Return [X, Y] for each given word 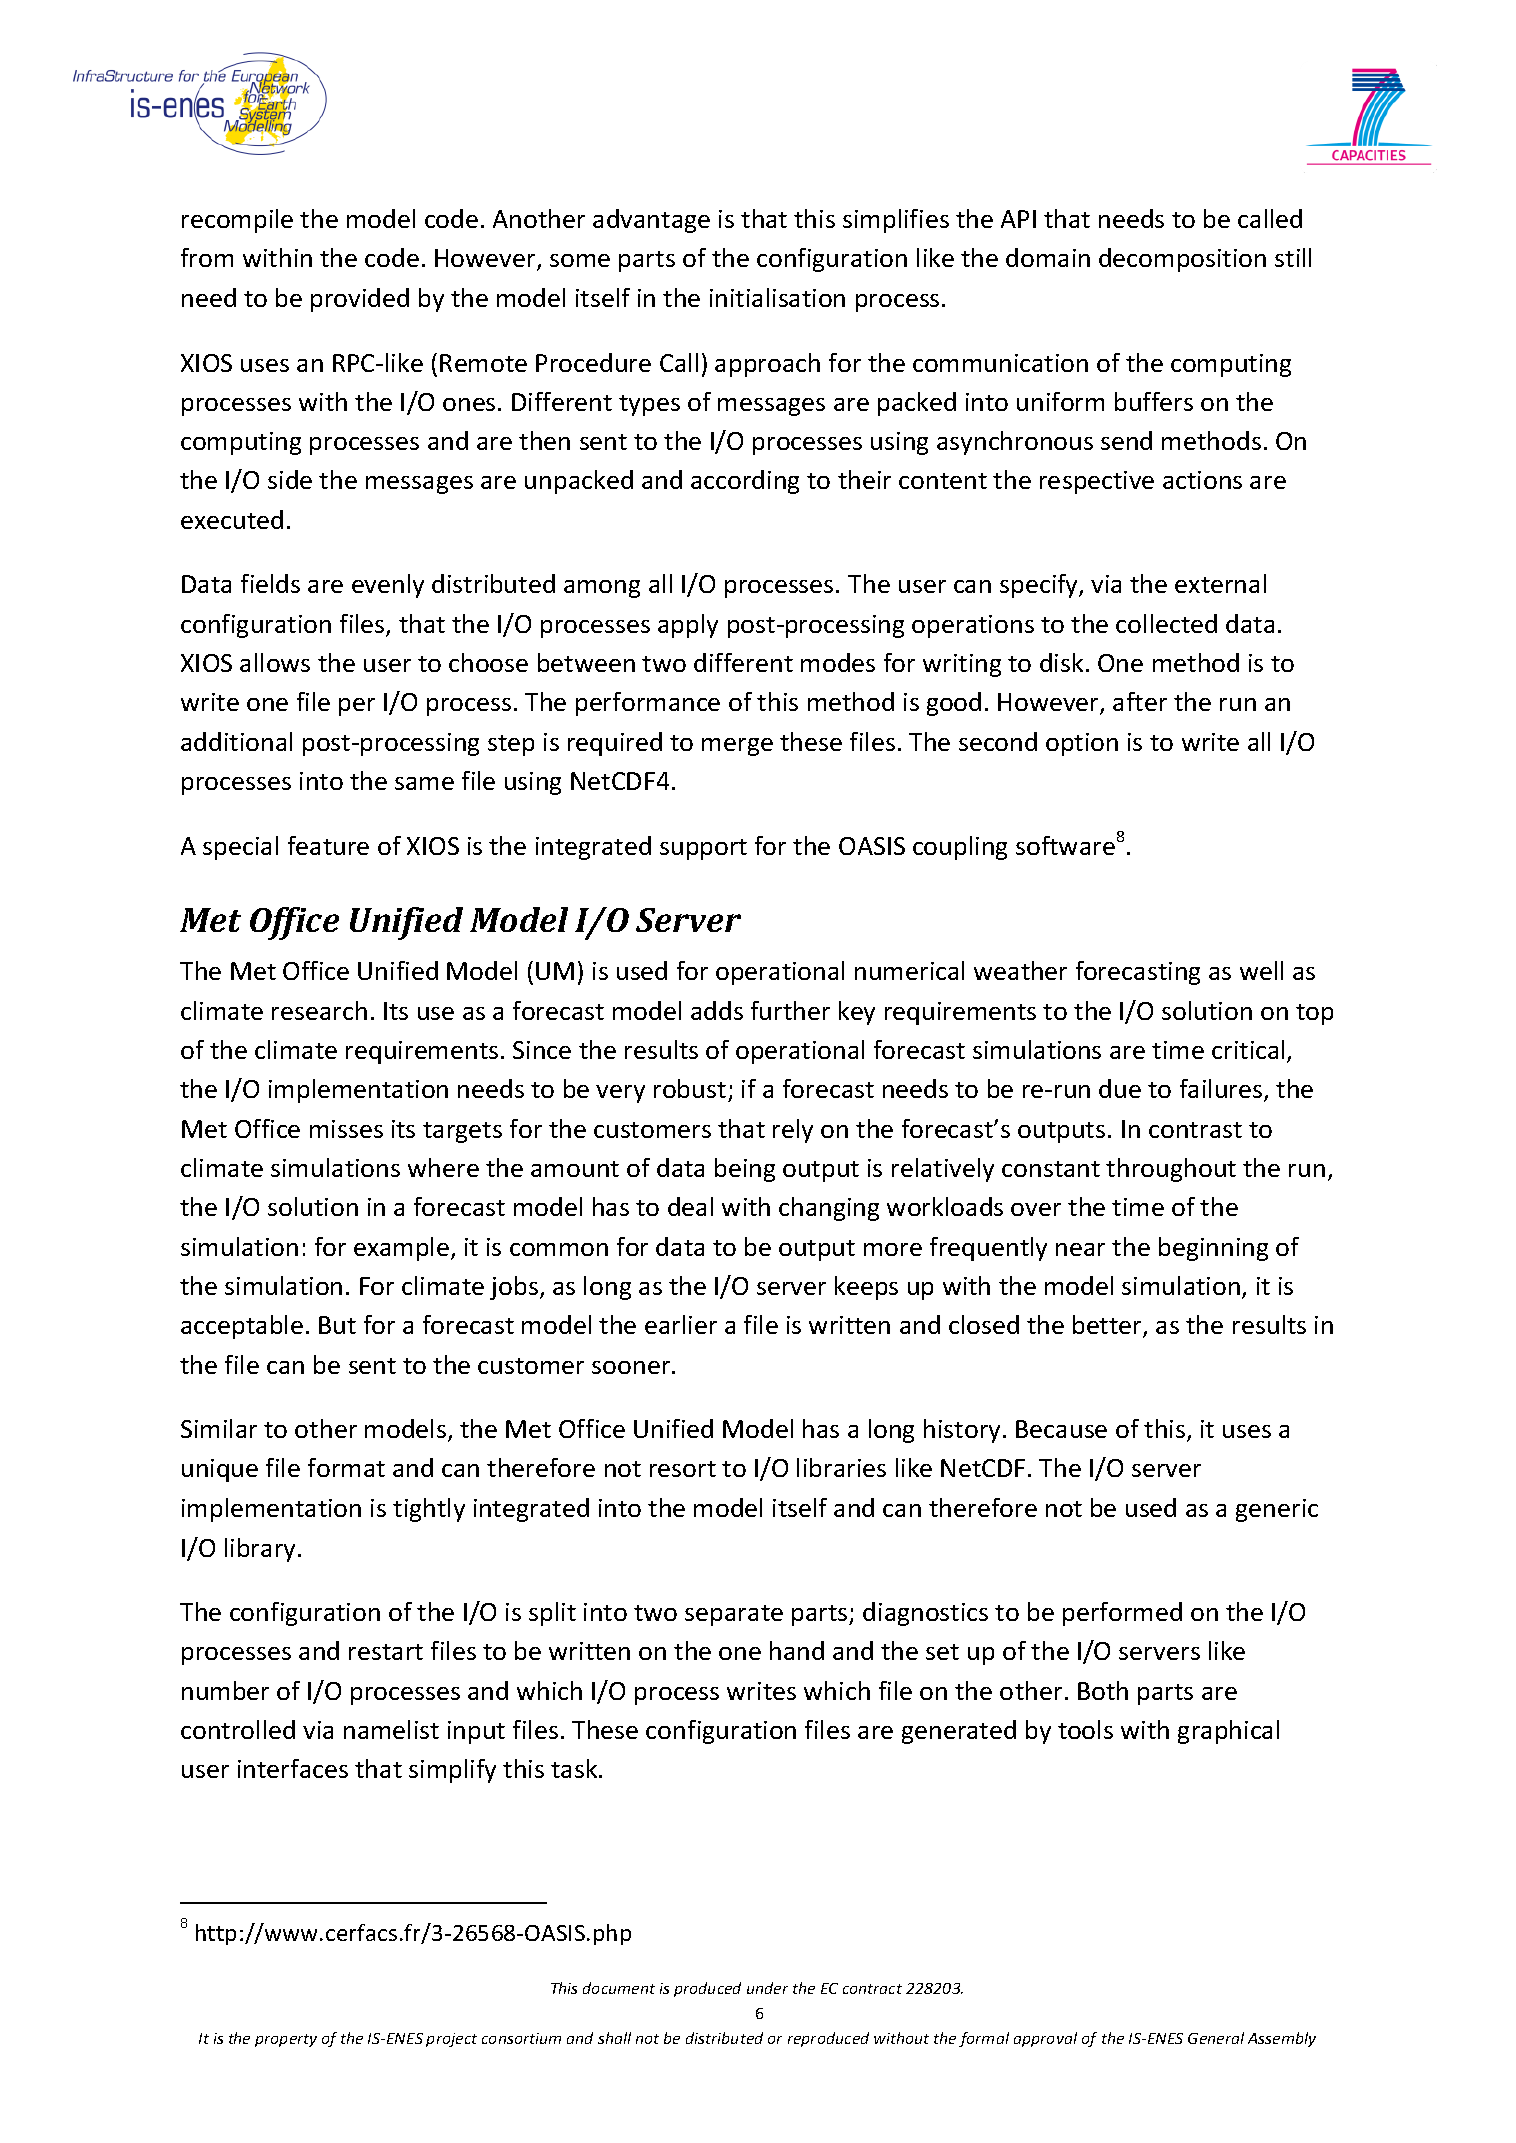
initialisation [777, 297]
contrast [1195, 1130]
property [286, 2040]
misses [346, 1129]
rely [793, 1131]
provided [360, 300]
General [1216, 2038]
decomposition [1182, 260]
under [767, 1988]
